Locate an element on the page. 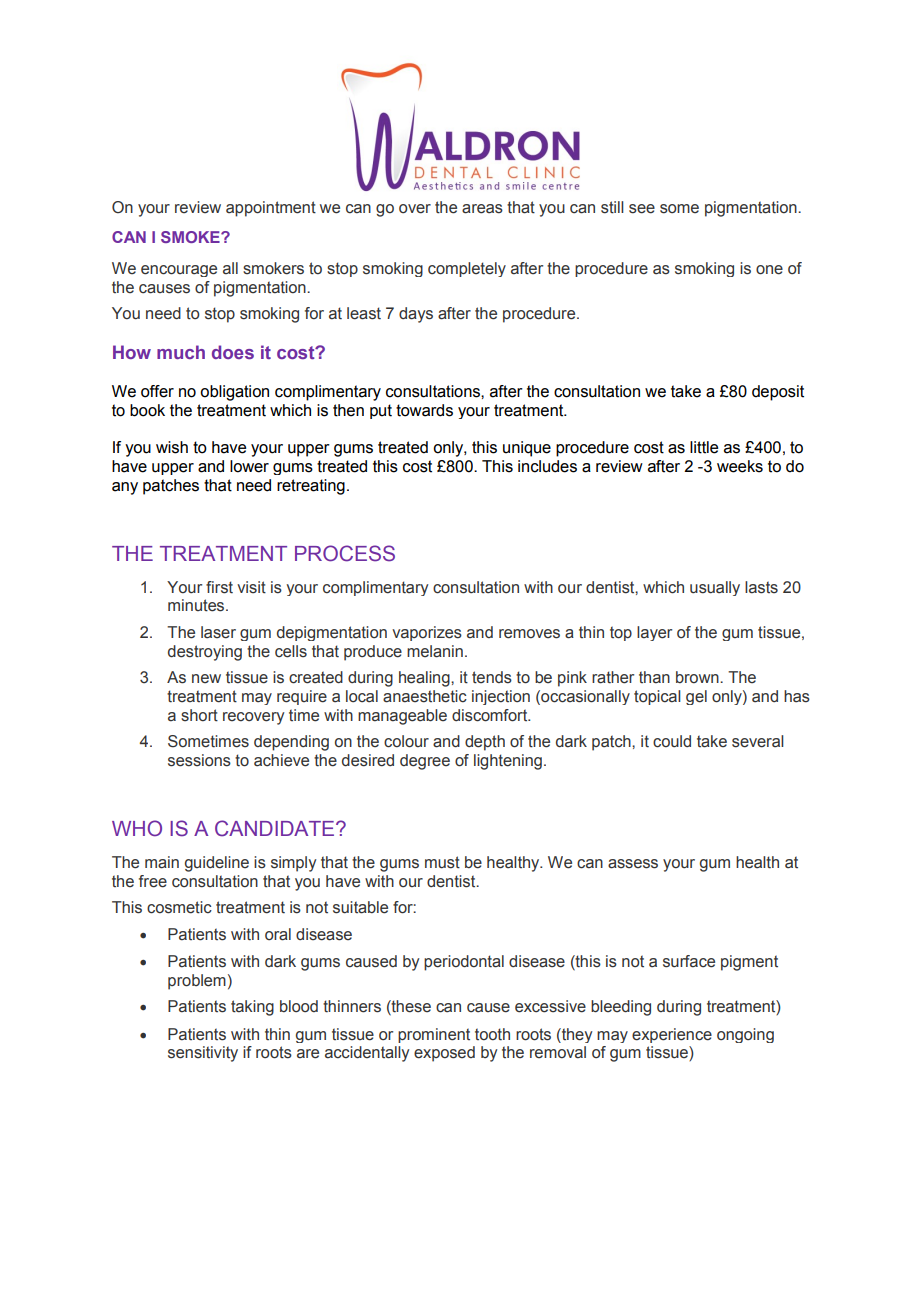 The image size is (924, 1308). one is located at coordinates (769, 270).
